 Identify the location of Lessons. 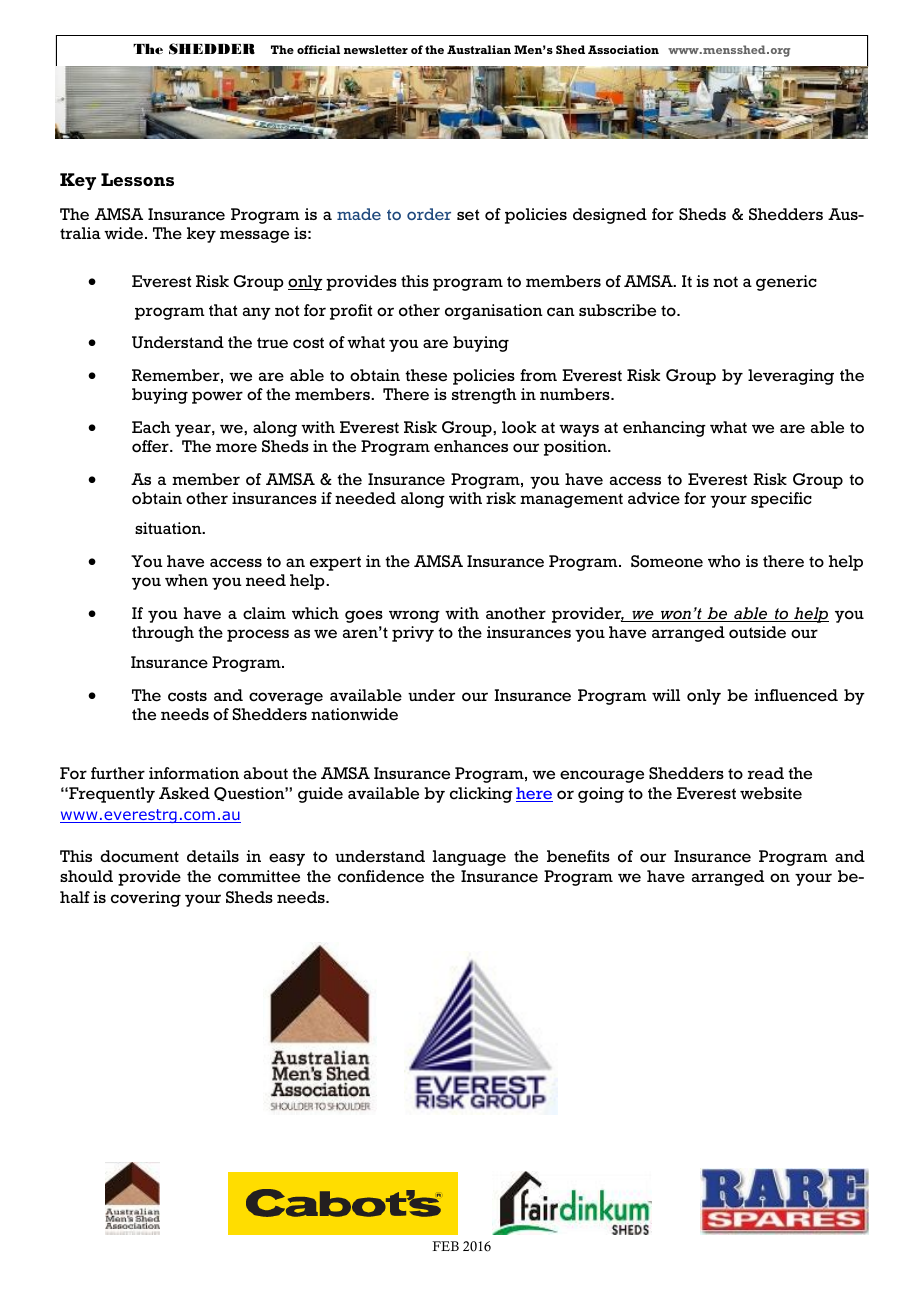
(137, 179).
